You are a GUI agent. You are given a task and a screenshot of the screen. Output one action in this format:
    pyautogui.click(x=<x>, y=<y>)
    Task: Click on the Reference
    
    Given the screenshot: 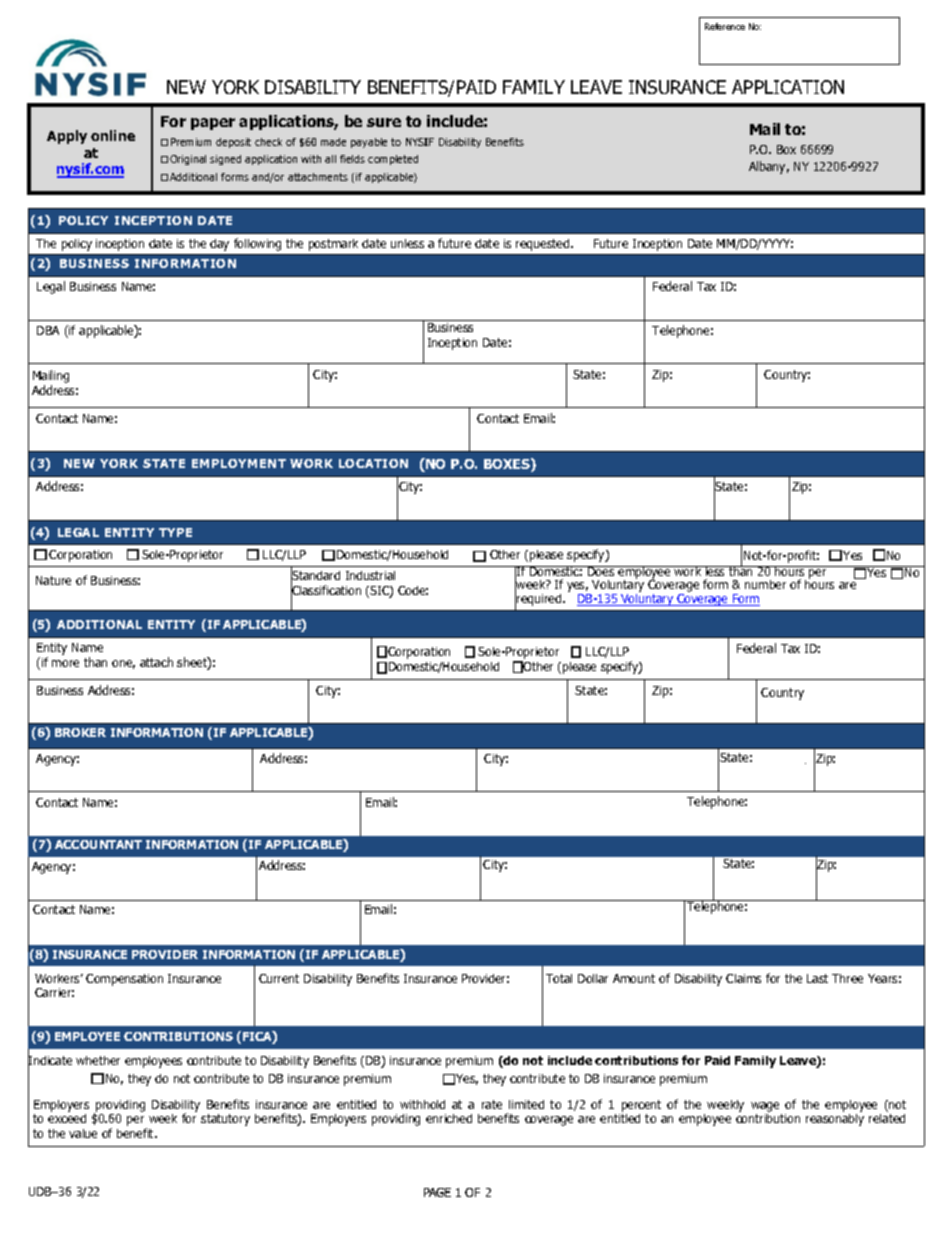 What is the action you would take?
    pyautogui.click(x=725, y=26)
